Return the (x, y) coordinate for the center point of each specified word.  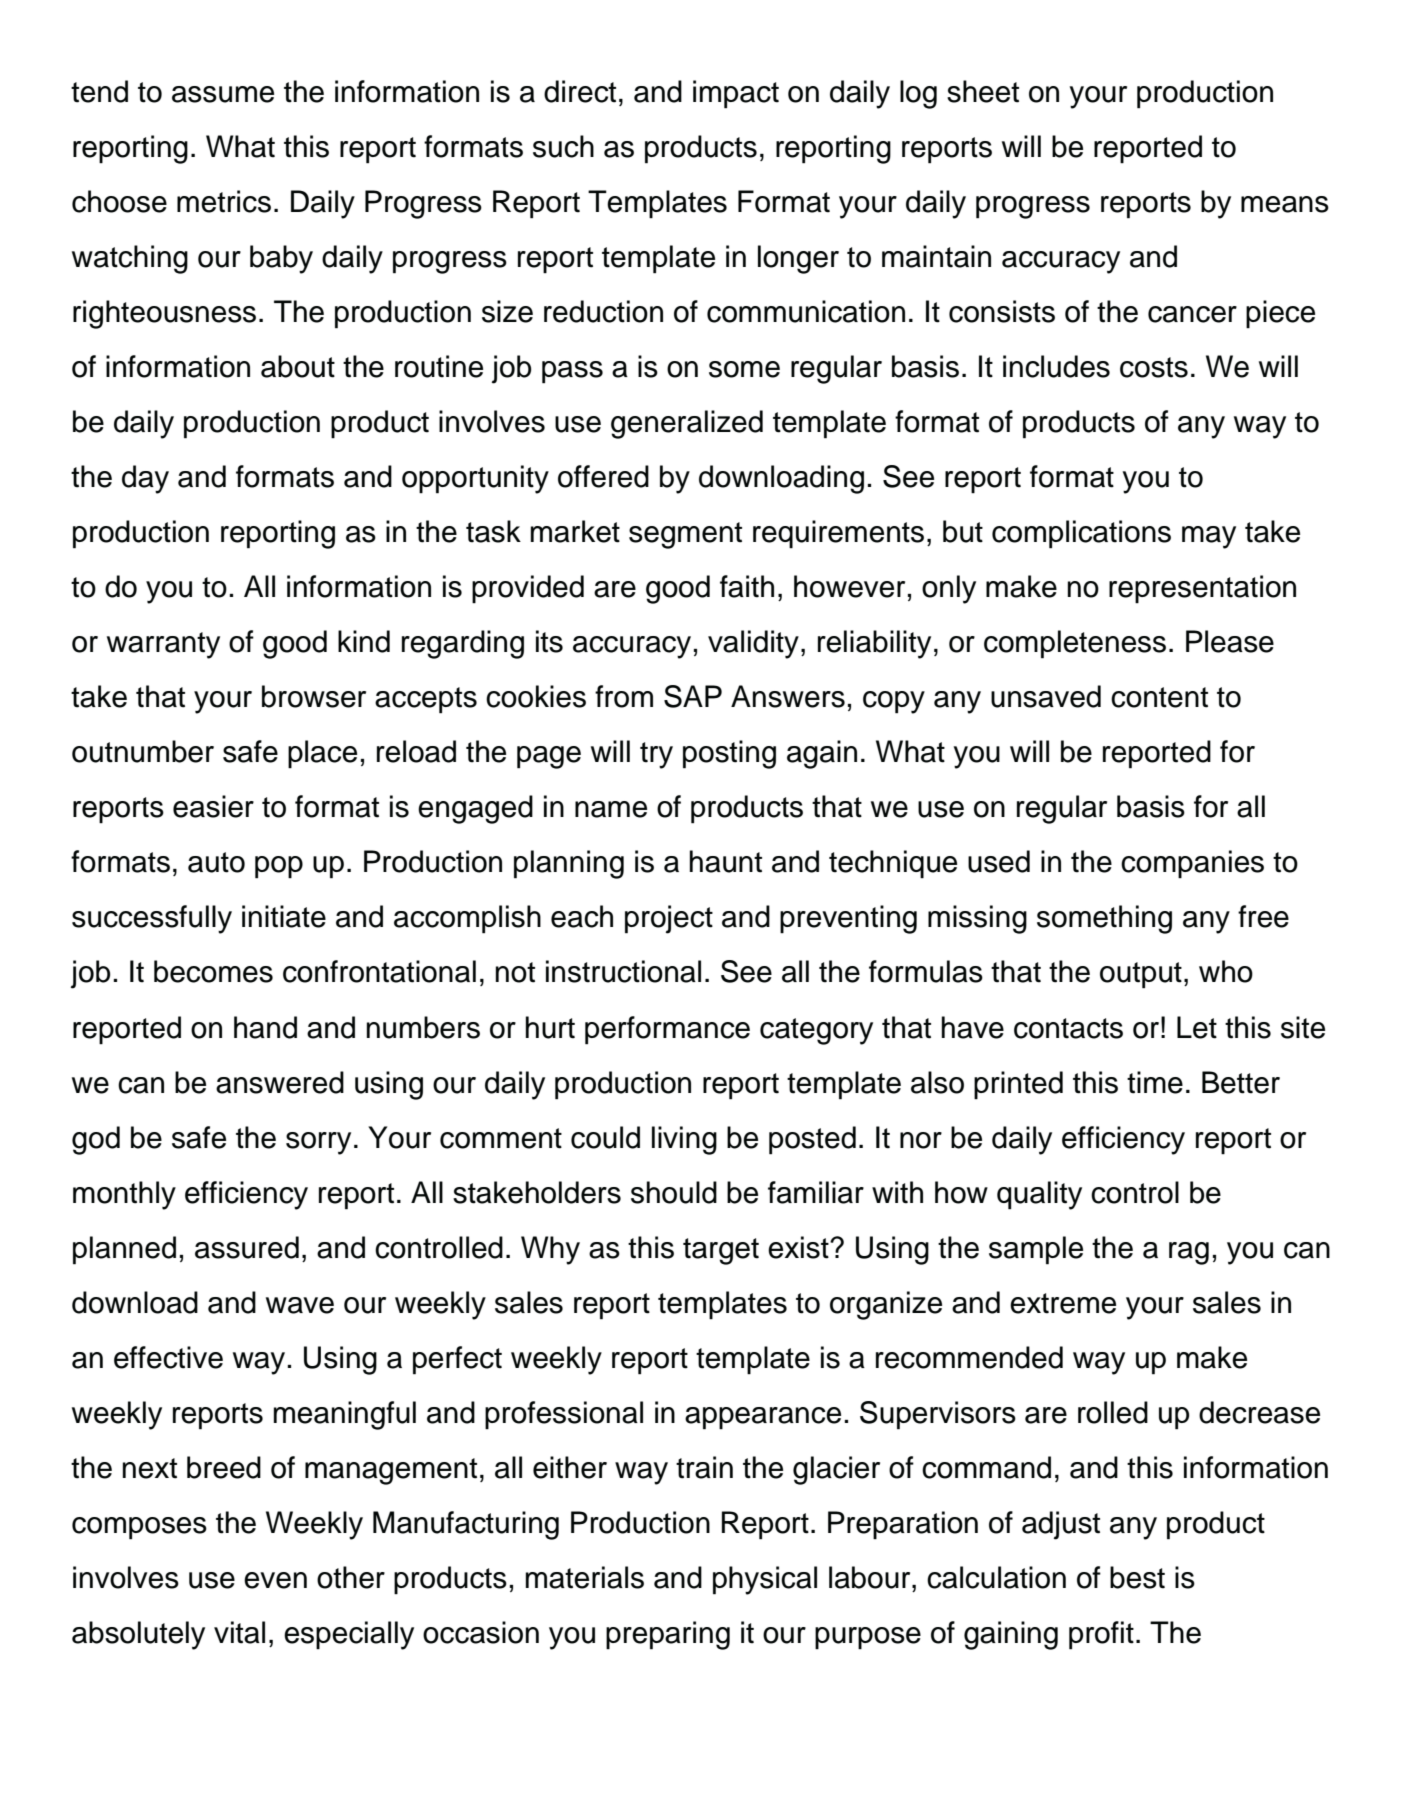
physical (765, 1580)
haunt (726, 861)
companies (1192, 864)
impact (736, 94)
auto (216, 862)
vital (239, 1632)
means (1285, 204)
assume (223, 94)
